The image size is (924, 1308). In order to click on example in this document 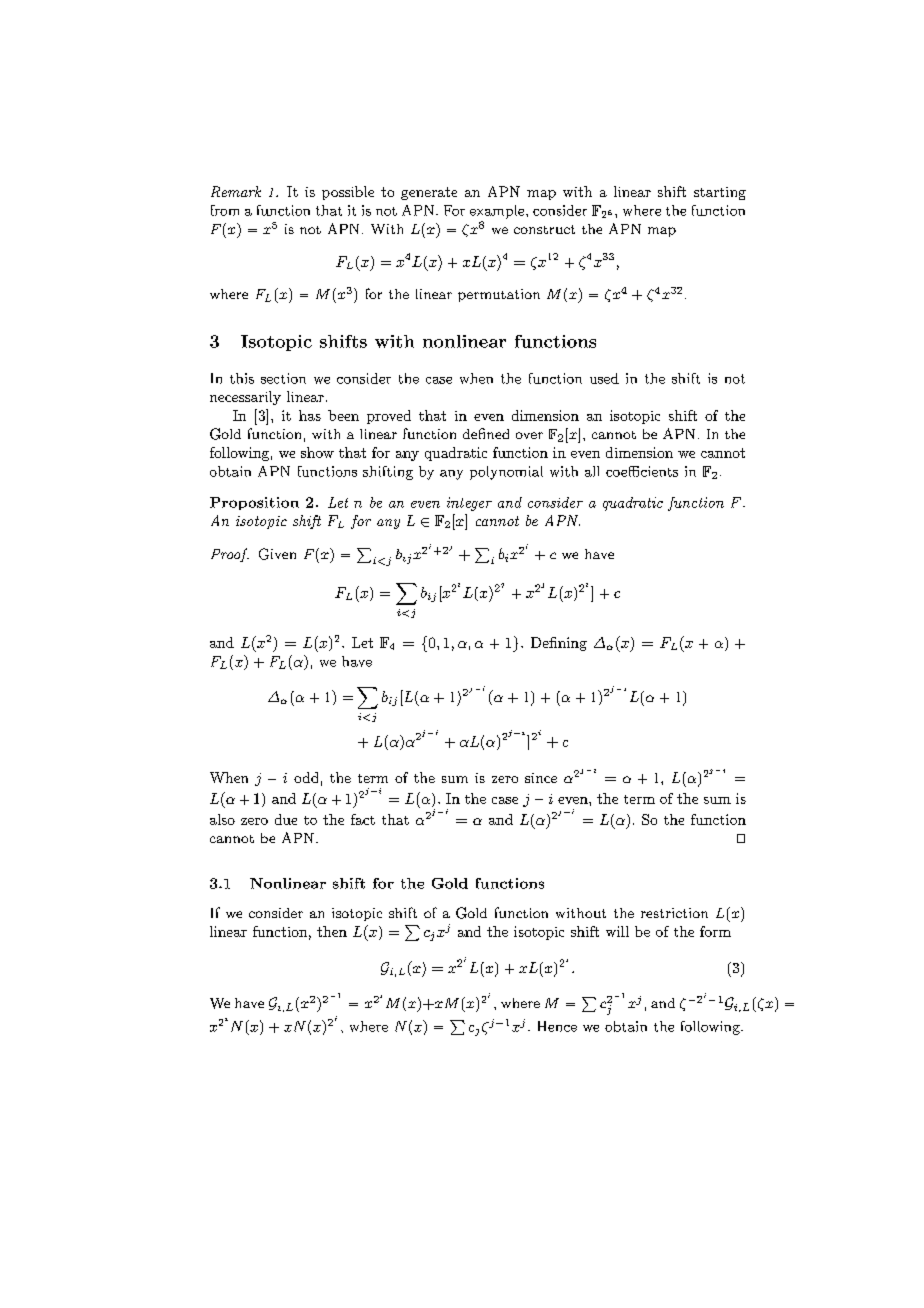, I will do `click(497, 212)`.
